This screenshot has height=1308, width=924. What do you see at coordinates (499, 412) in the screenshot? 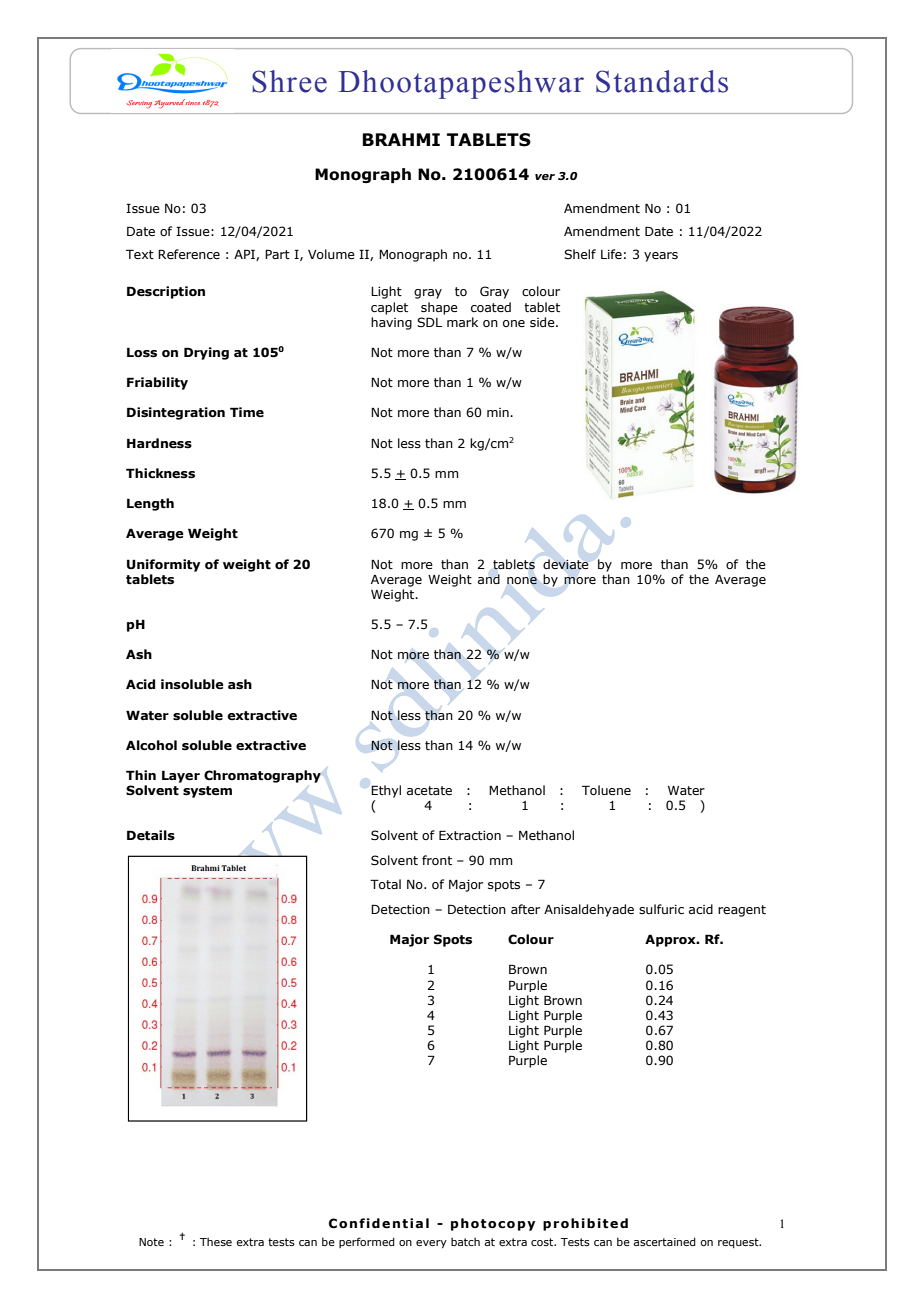
I see `min` at bounding box center [499, 412].
